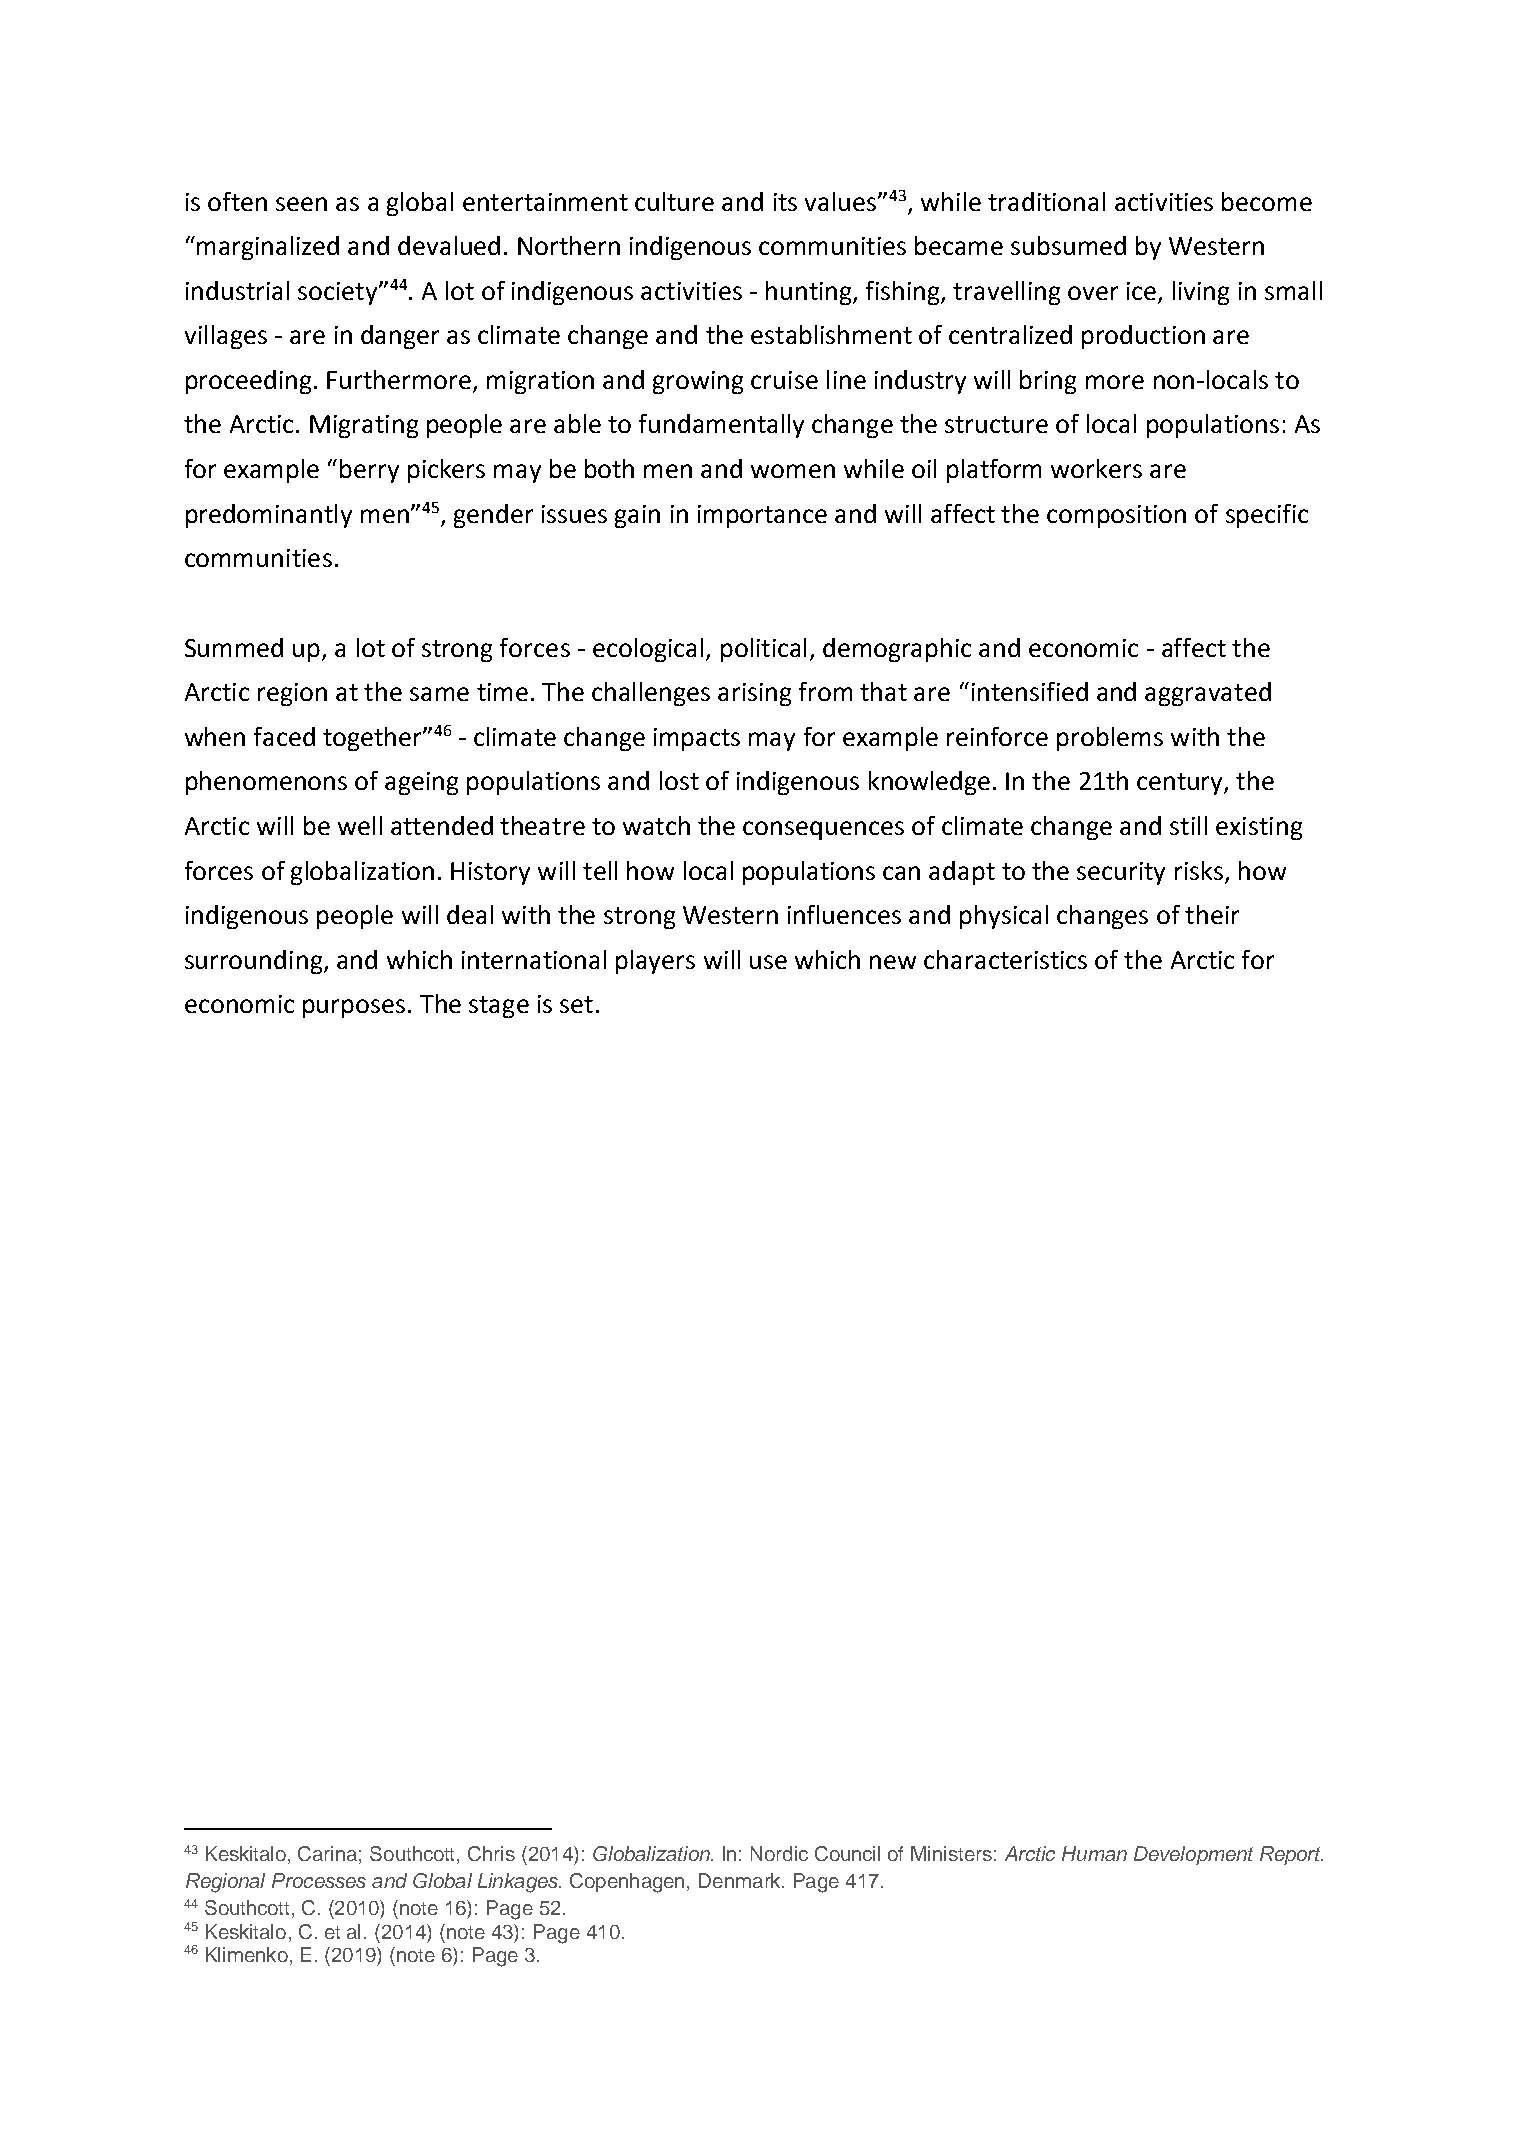 The image size is (1521, 2150). Describe the element at coordinates (1193, 1855) in the screenshot. I see `Development` at that location.
